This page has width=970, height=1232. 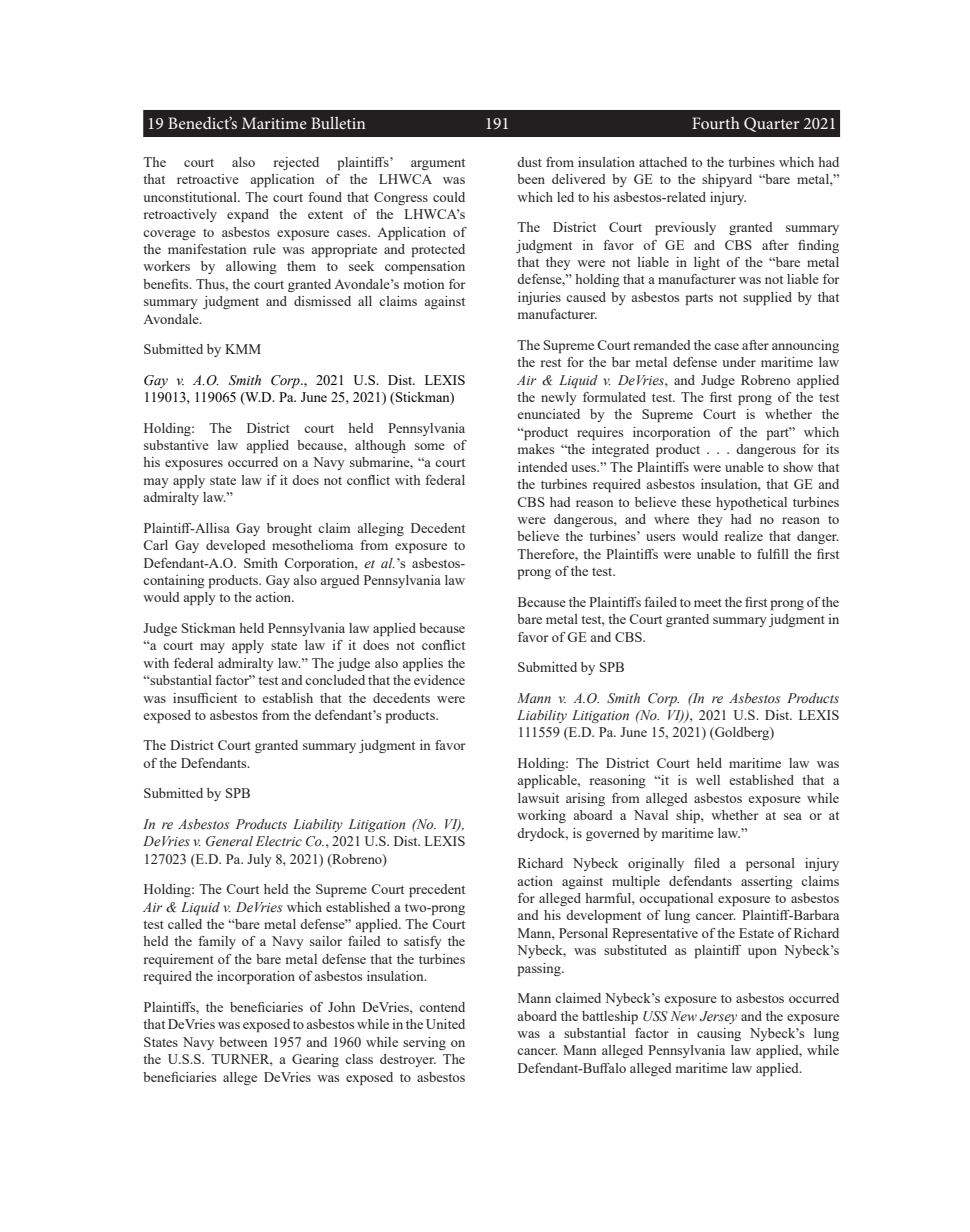 I want to click on well, so click(x=708, y=780).
